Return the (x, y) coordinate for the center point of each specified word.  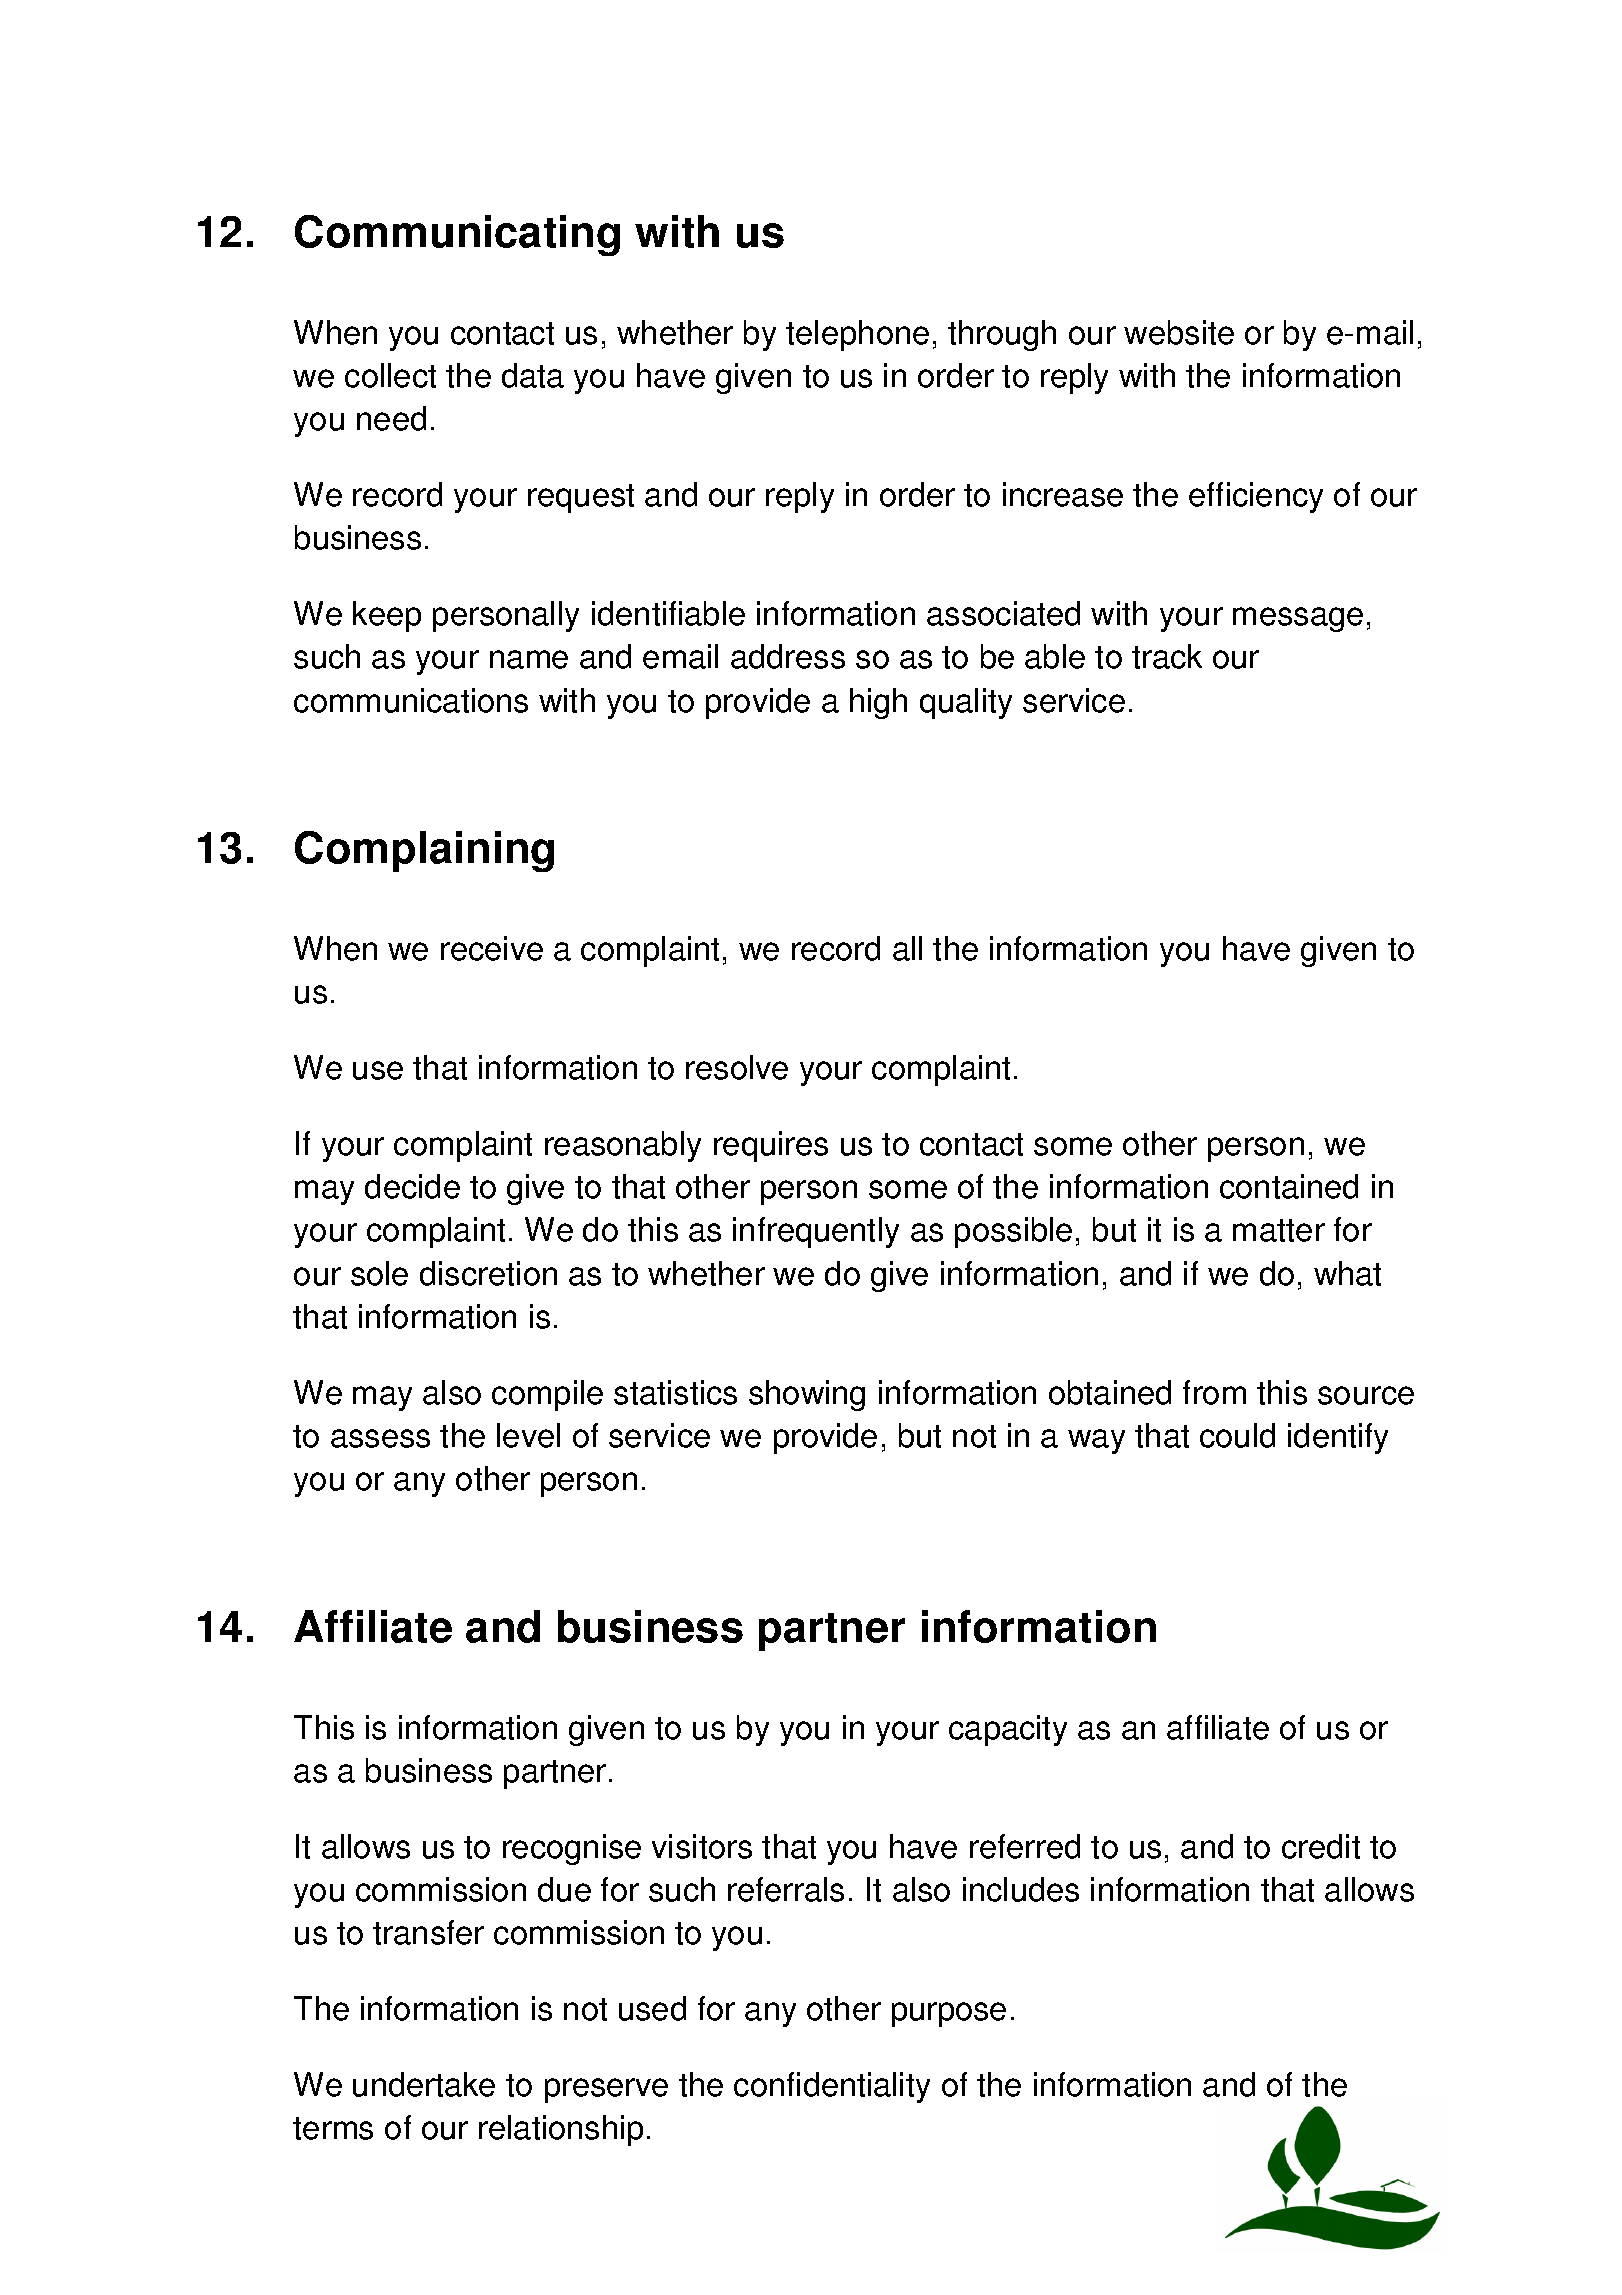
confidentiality (832, 2087)
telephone (857, 335)
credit (1321, 1846)
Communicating (457, 235)
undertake (424, 2084)
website (1179, 332)
